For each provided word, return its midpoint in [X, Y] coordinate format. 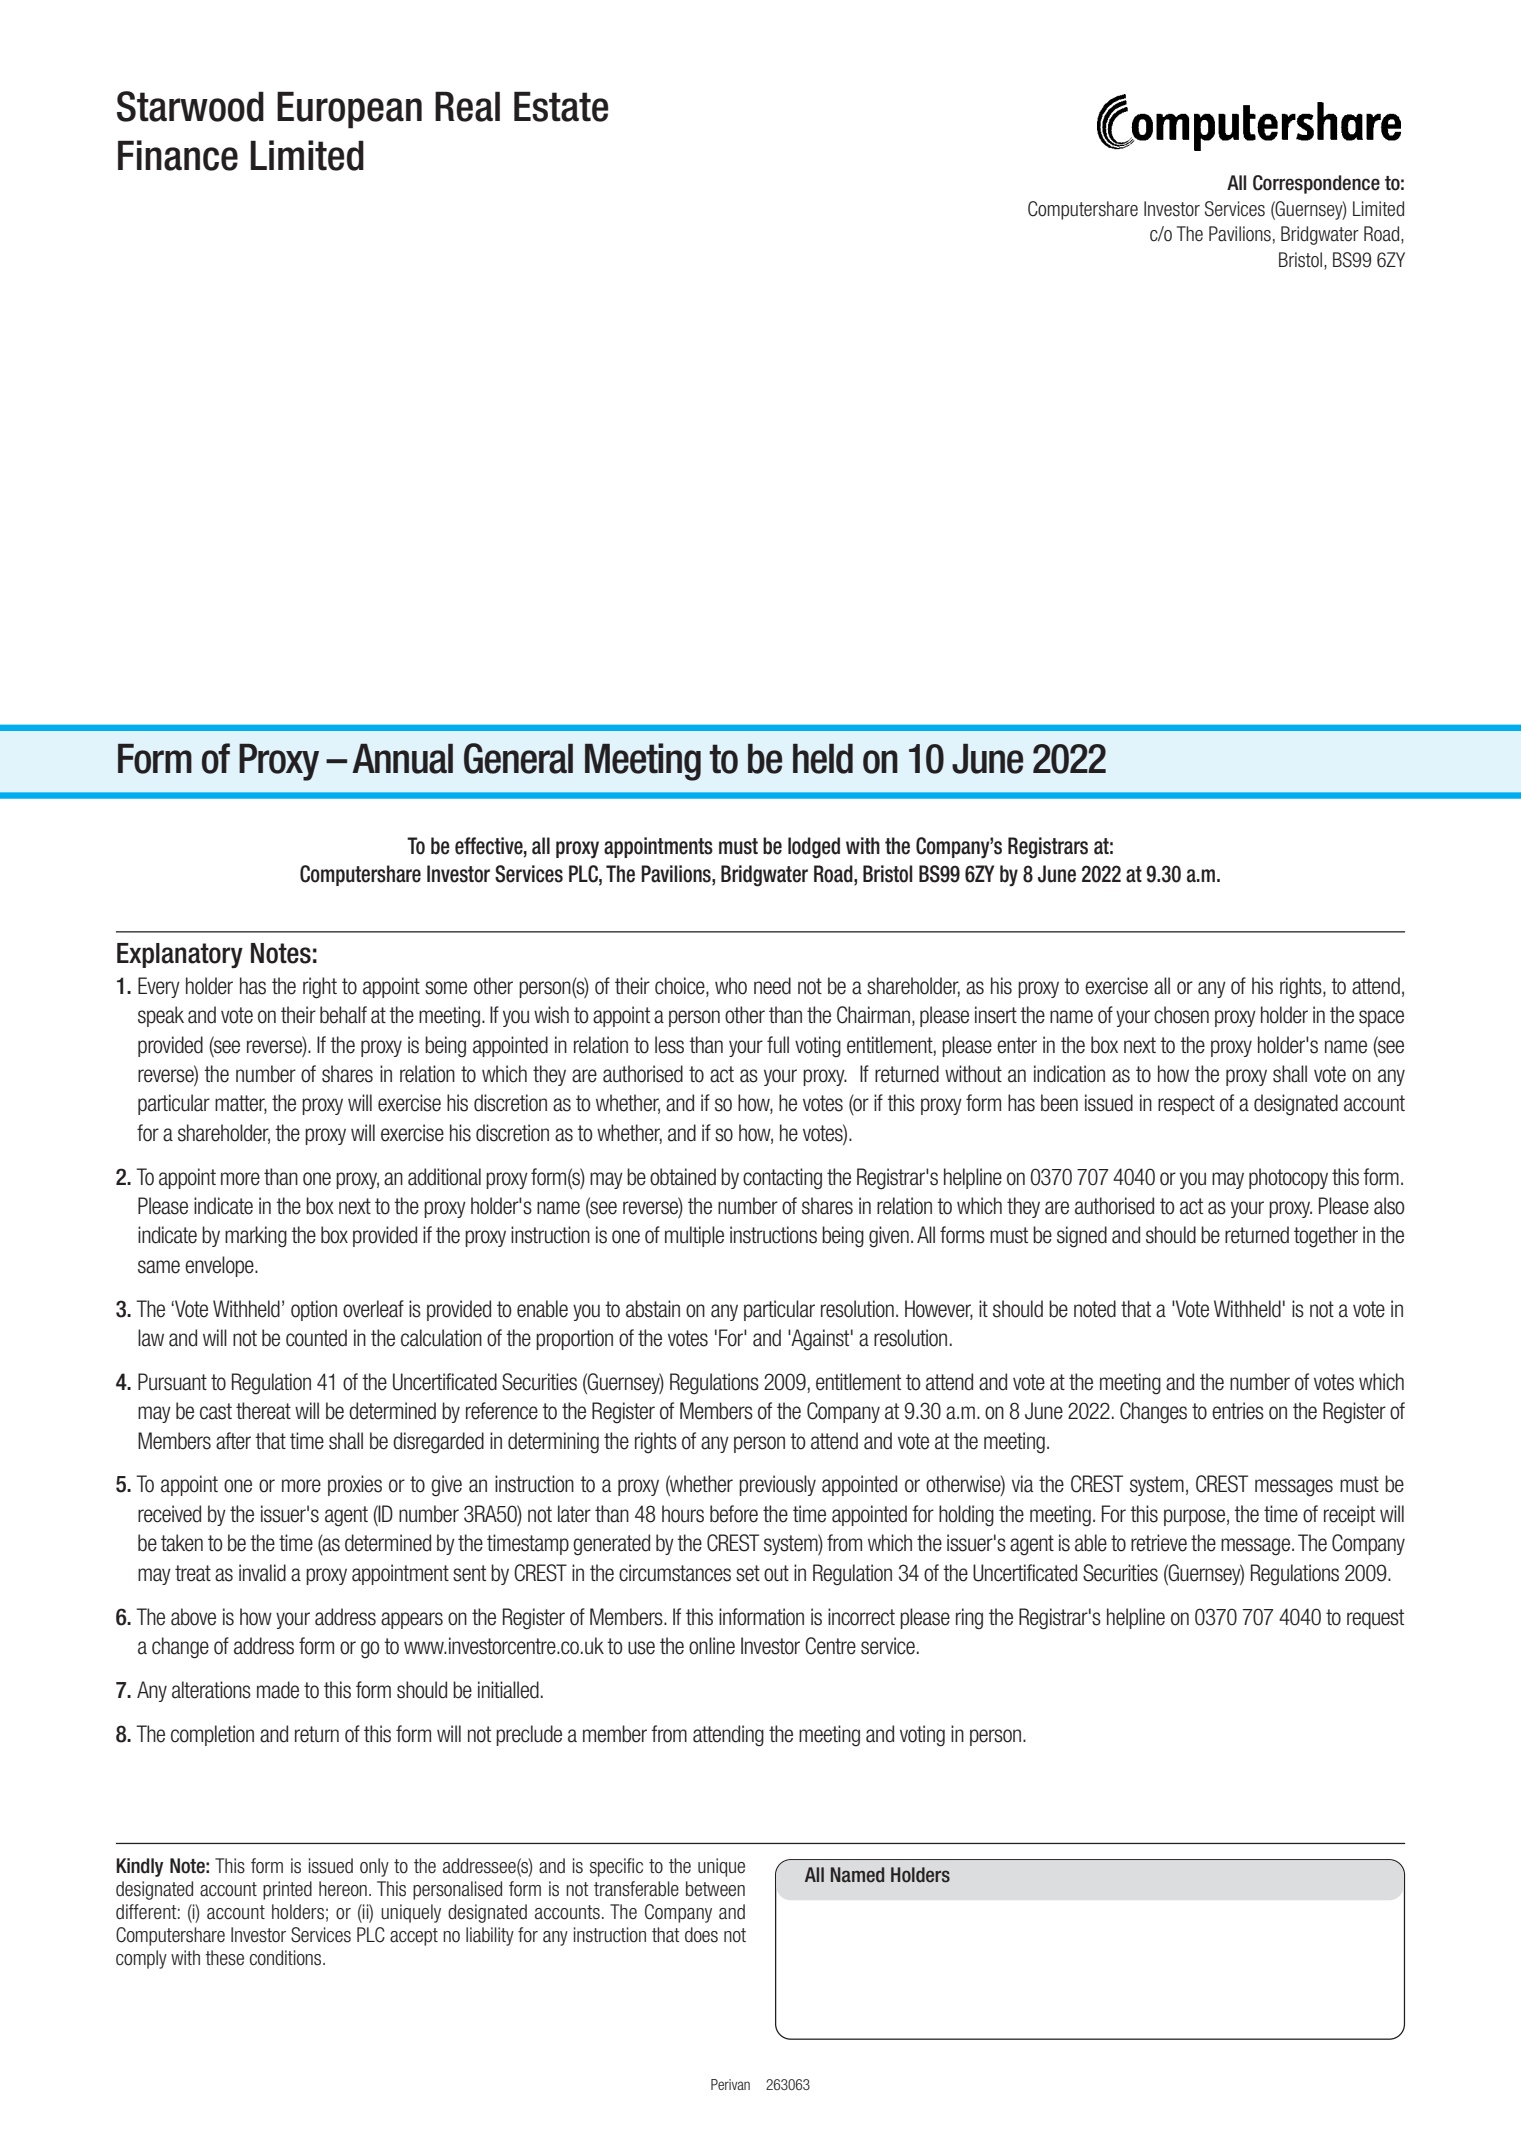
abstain [653, 1309]
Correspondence [1316, 184]
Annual [402, 759]
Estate [561, 106]
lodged [814, 848]
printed [287, 1890]
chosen [1181, 1015]
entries [1238, 1411]
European [349, 110]
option [314, 1310]
